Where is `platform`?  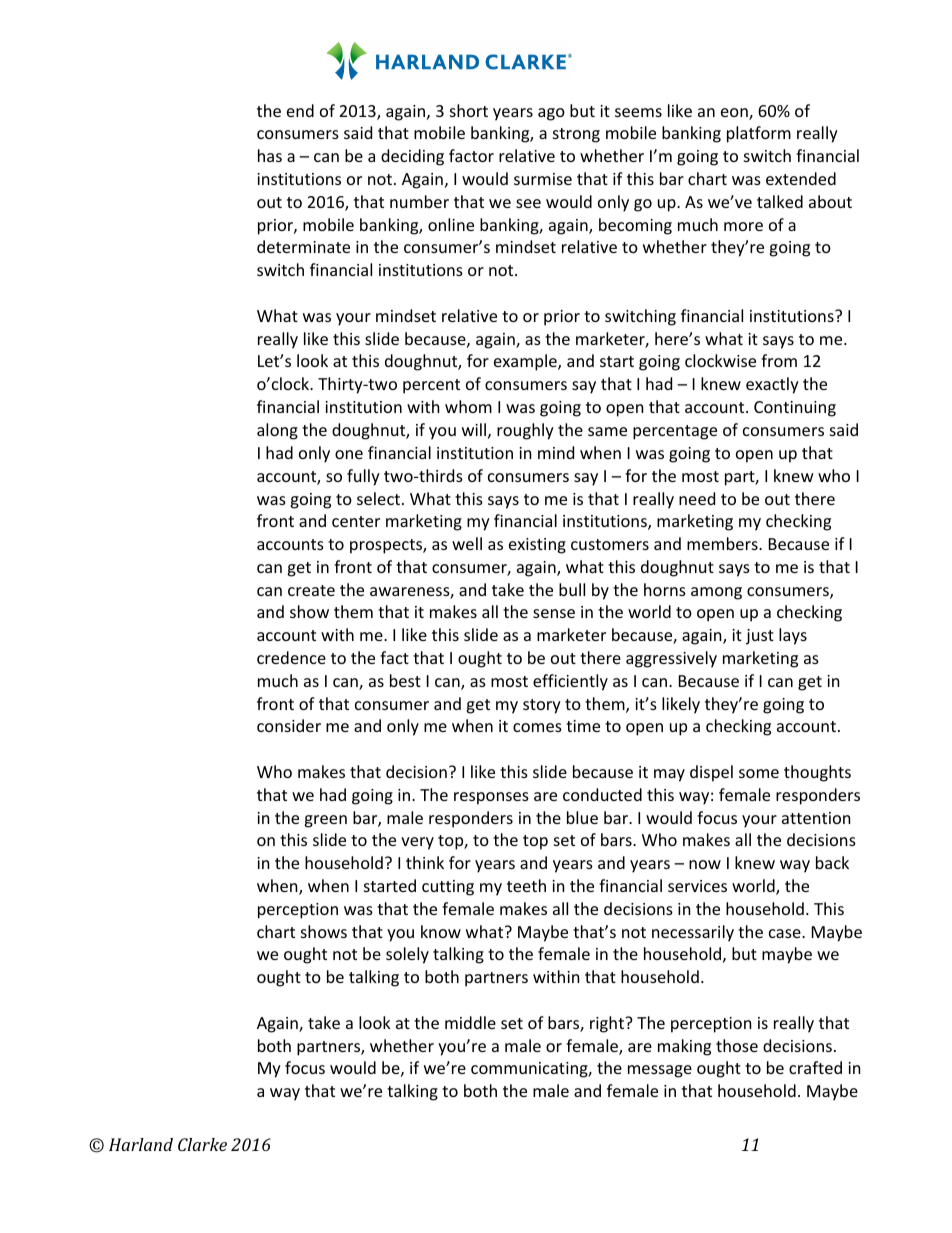 platform is located at coordinates (759, 134).
